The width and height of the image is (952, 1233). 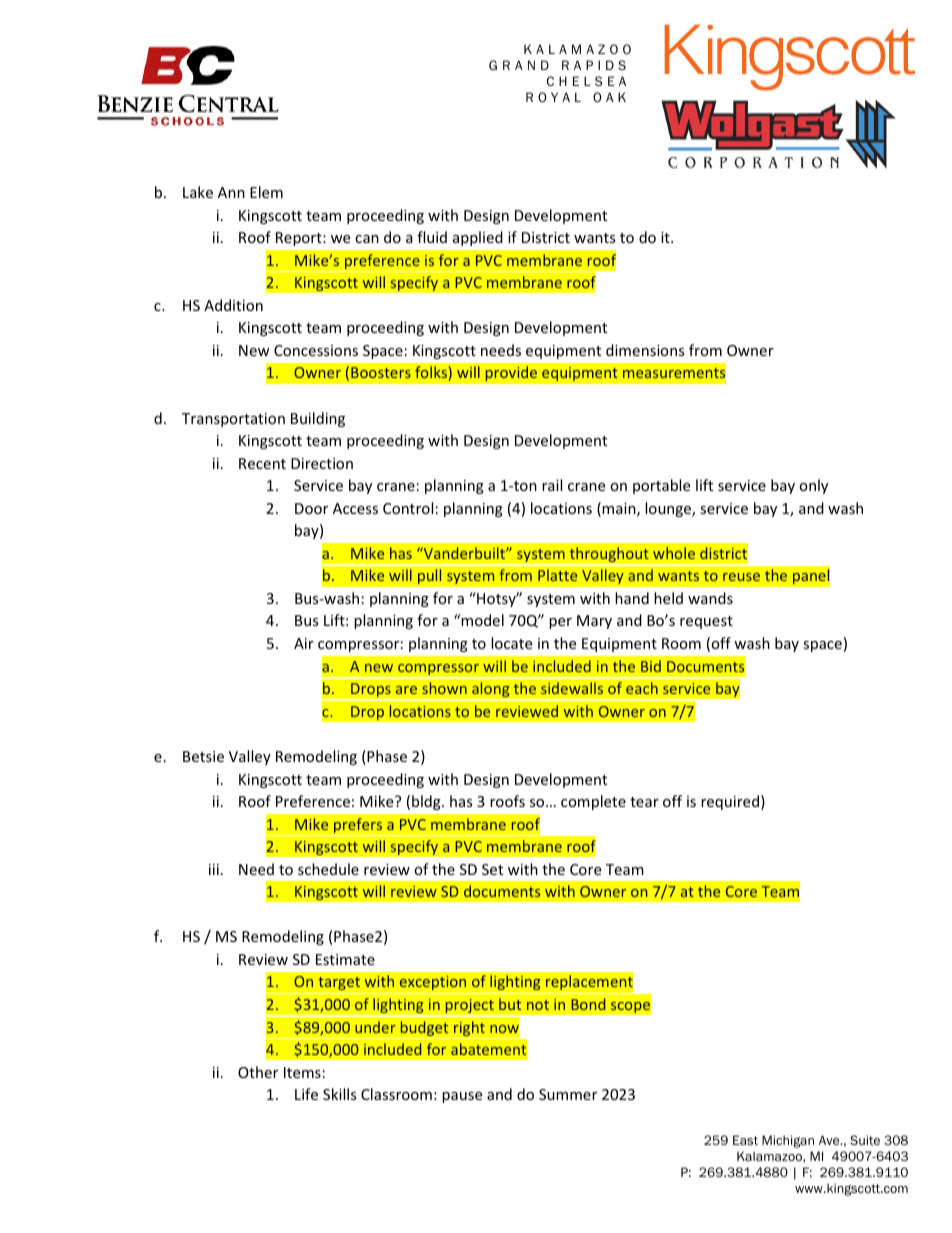 What do you see at coordinates (304, 643) in the image?
I see `Air` at bounding box center [304, 643].
